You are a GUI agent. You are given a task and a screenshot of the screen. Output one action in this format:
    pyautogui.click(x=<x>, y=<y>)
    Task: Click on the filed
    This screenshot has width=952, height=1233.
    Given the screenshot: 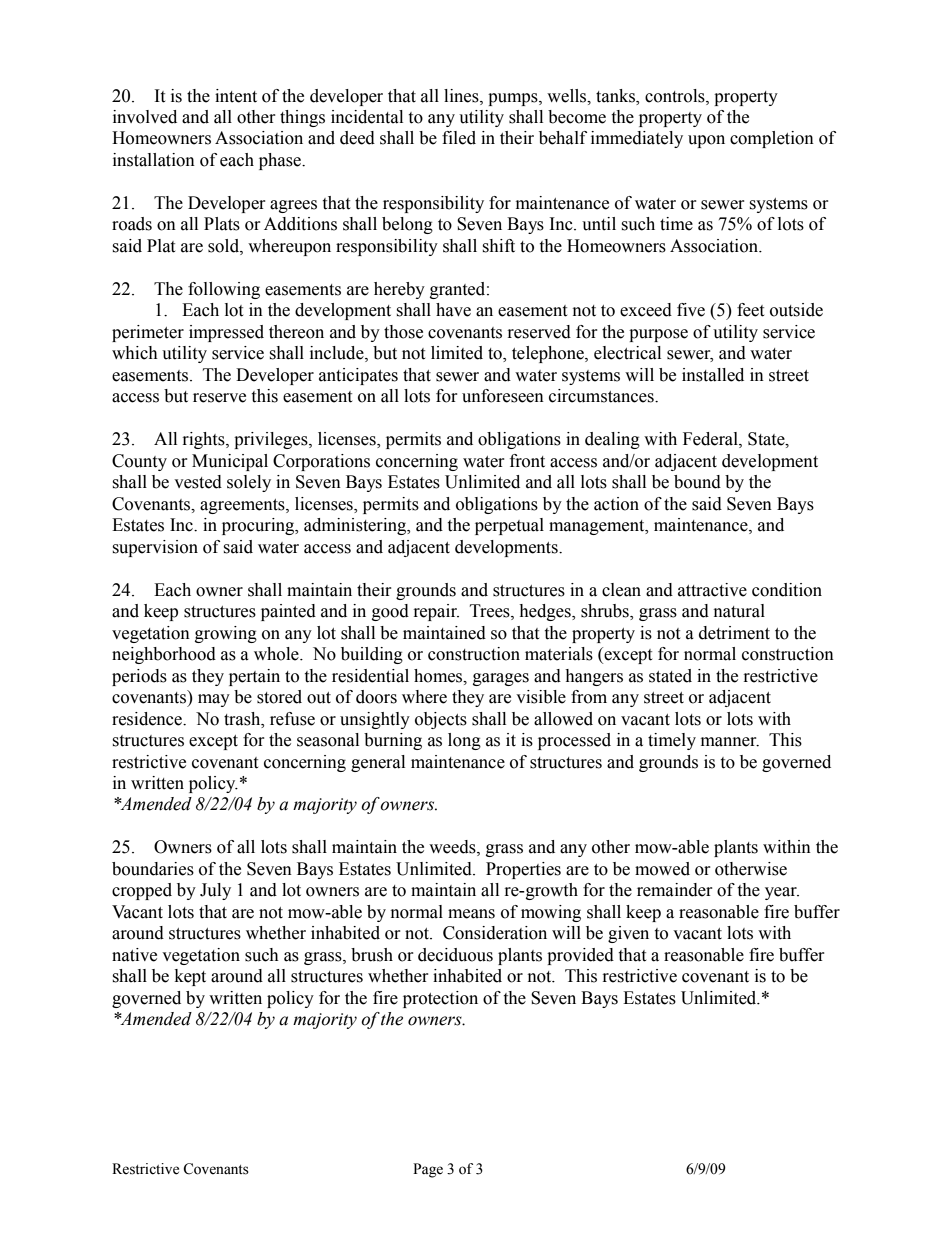 What is the action you would take?
    pyautogui.click(x=459, y=138)
